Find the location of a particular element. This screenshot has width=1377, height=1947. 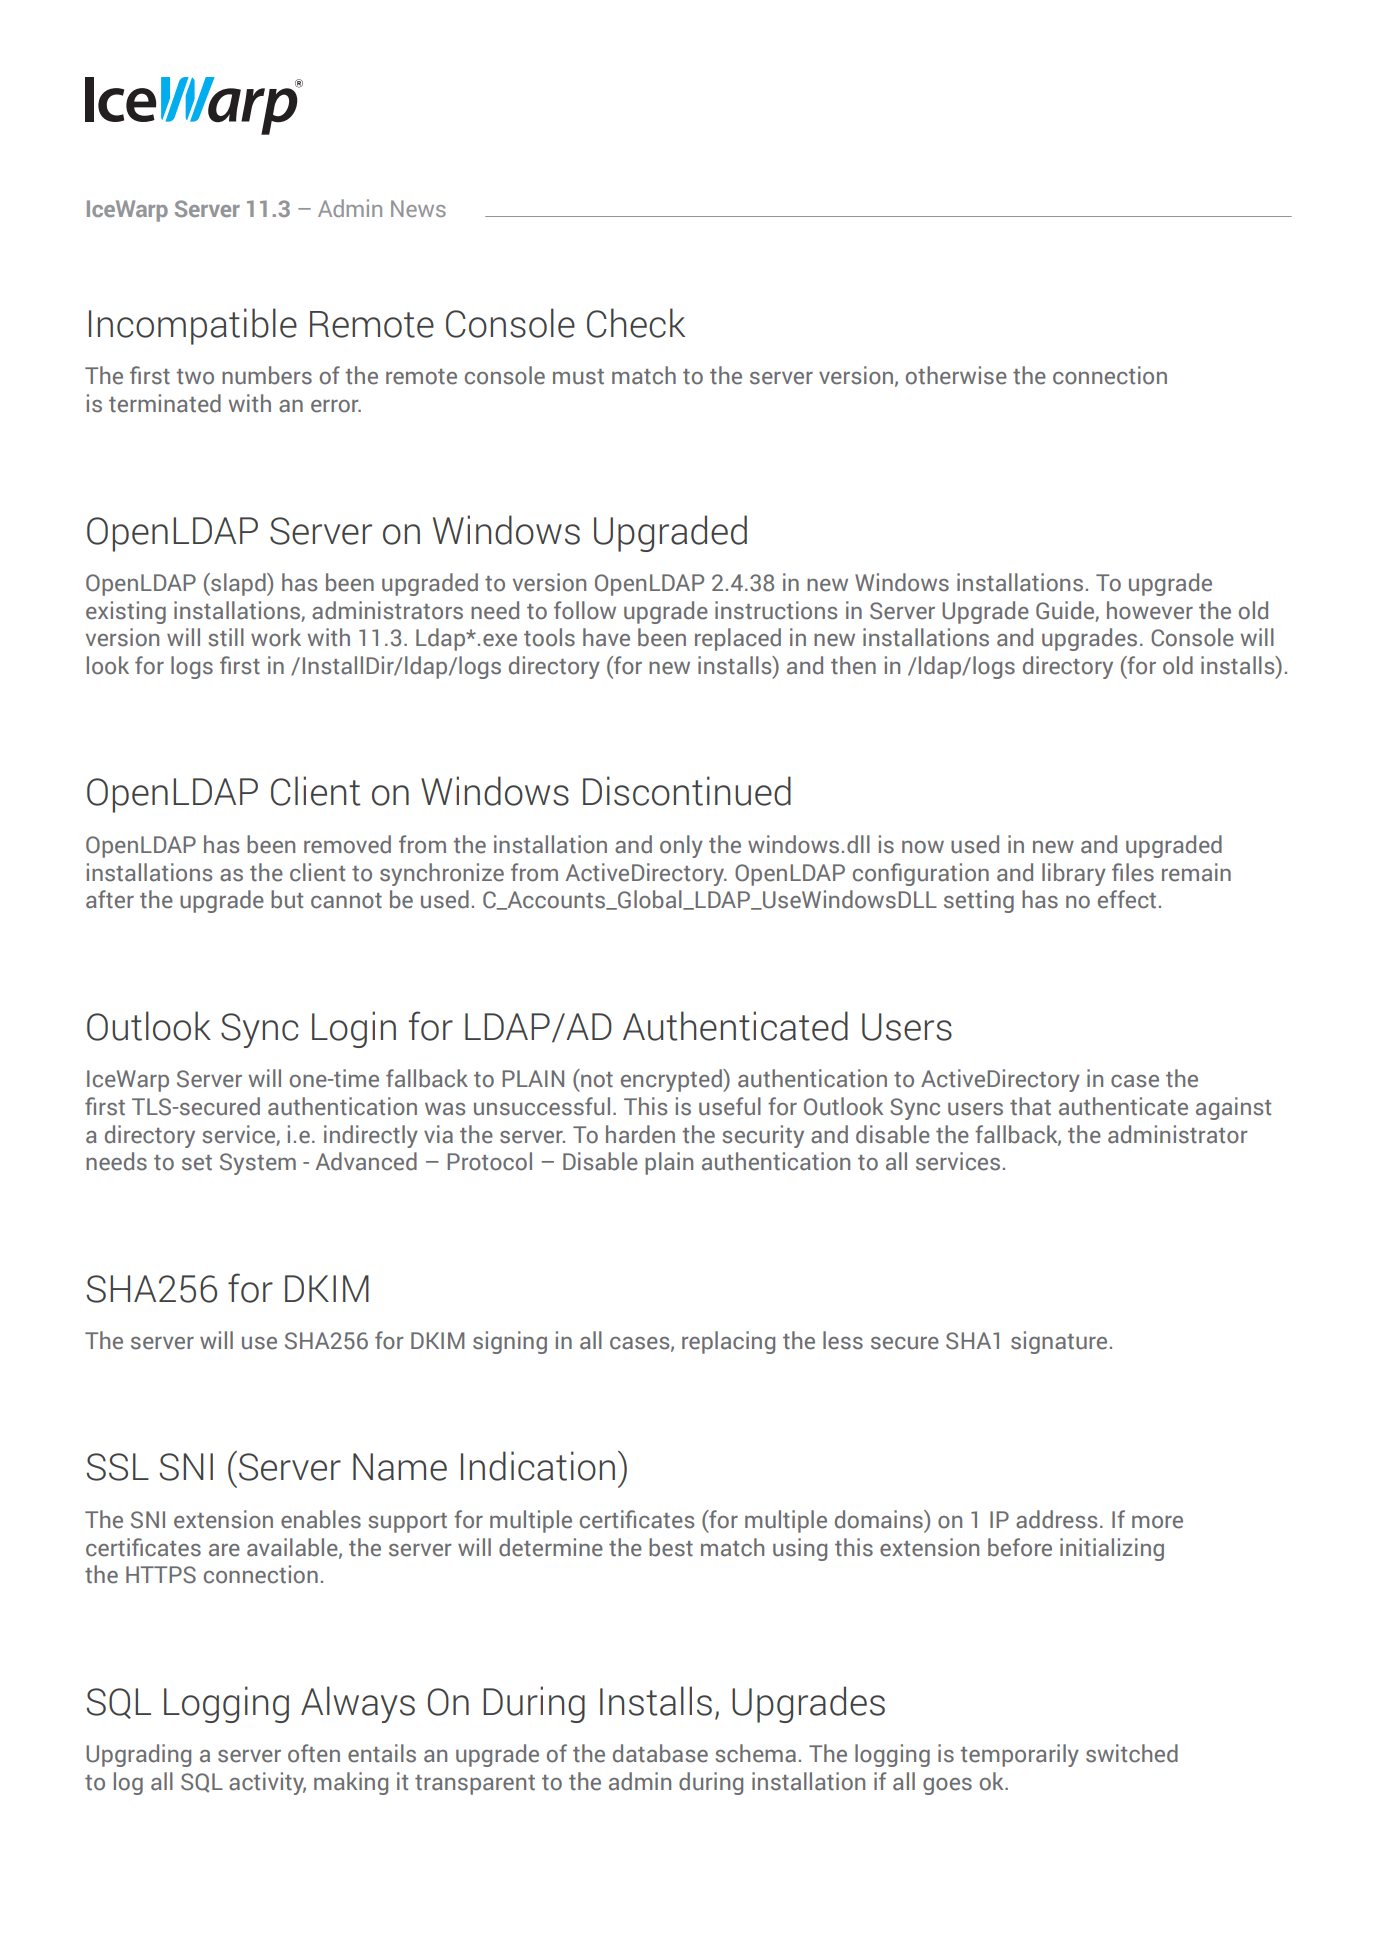

activity is located at coordinates (267, 1783).
